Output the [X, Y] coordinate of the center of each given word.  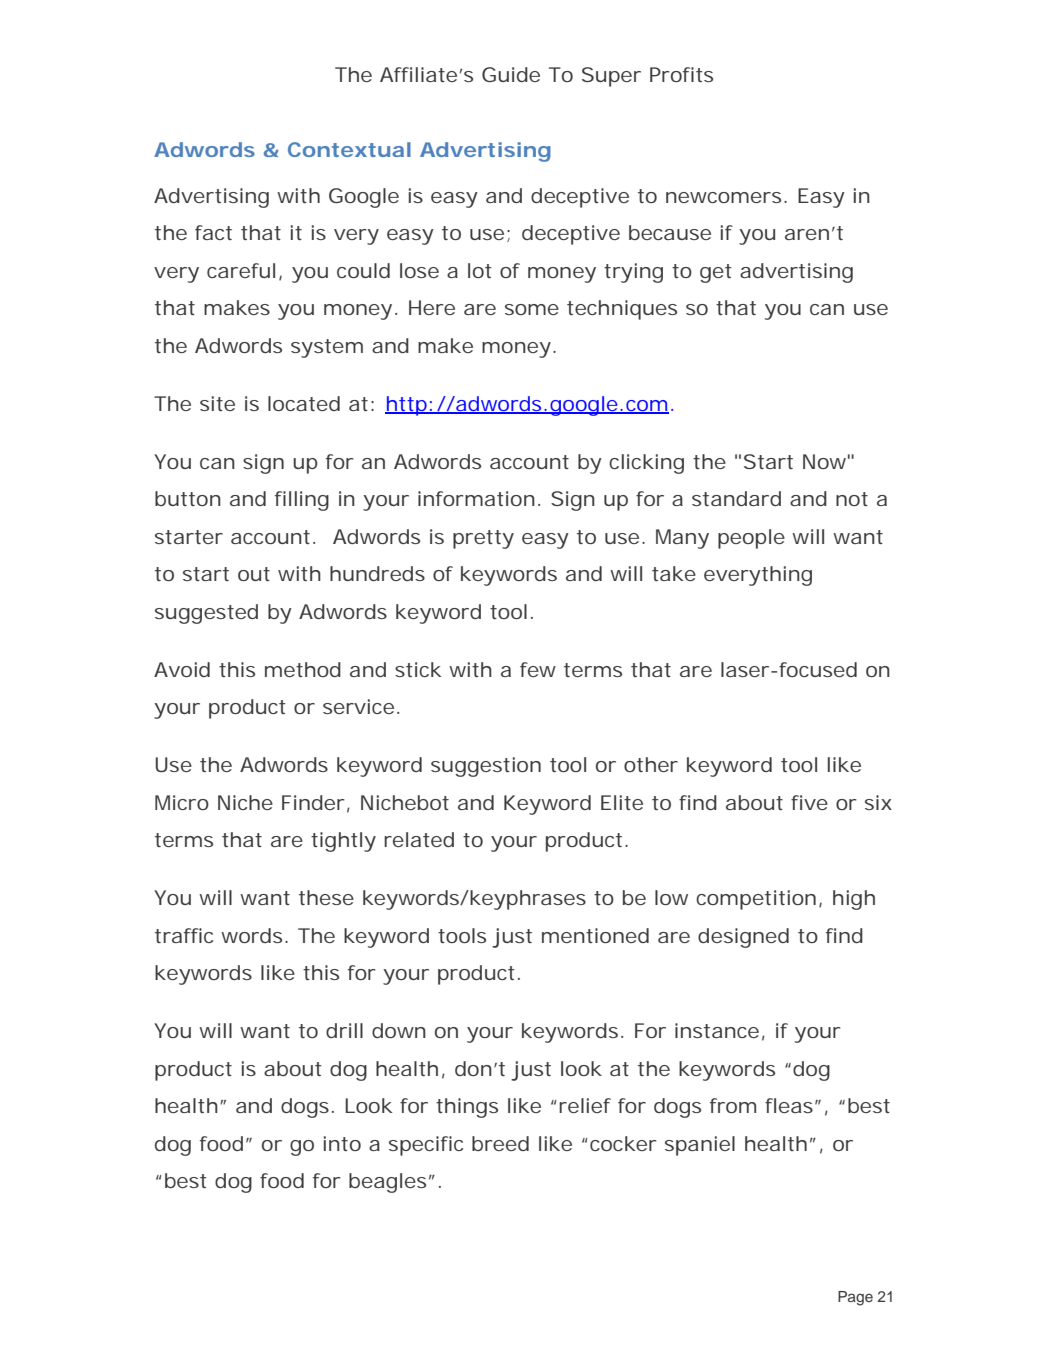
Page [855, 1298]
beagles [387, 1183]
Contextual [349, 149]
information [476, 498]
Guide [511, 74]
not [852, 499]
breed [500, 1143]
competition [756, 900]
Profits [681, 74]
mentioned [595, 935]
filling [302, 501]
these [326, 897]
